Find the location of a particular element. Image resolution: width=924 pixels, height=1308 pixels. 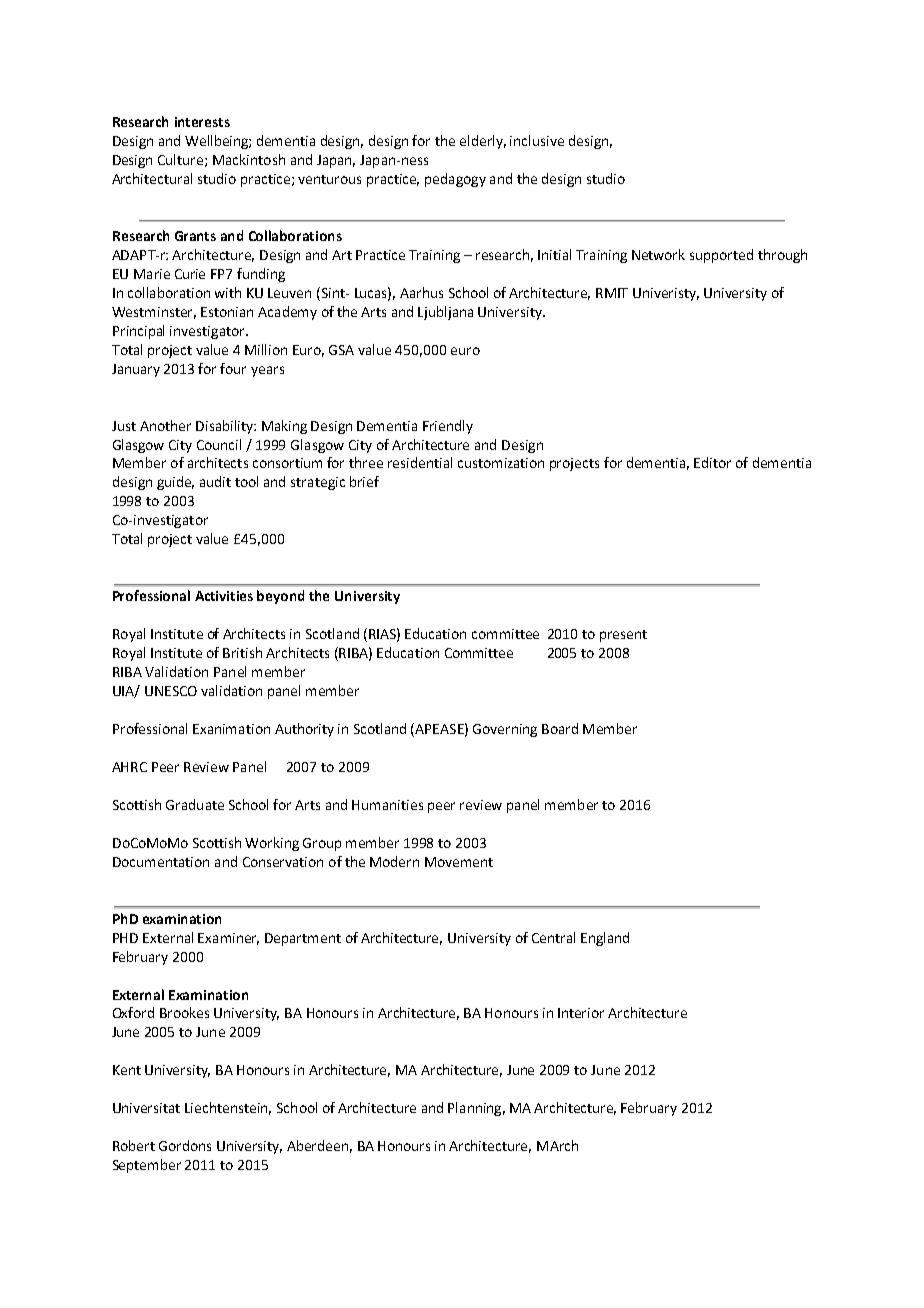

supported is located at coordinates (721, 256).
